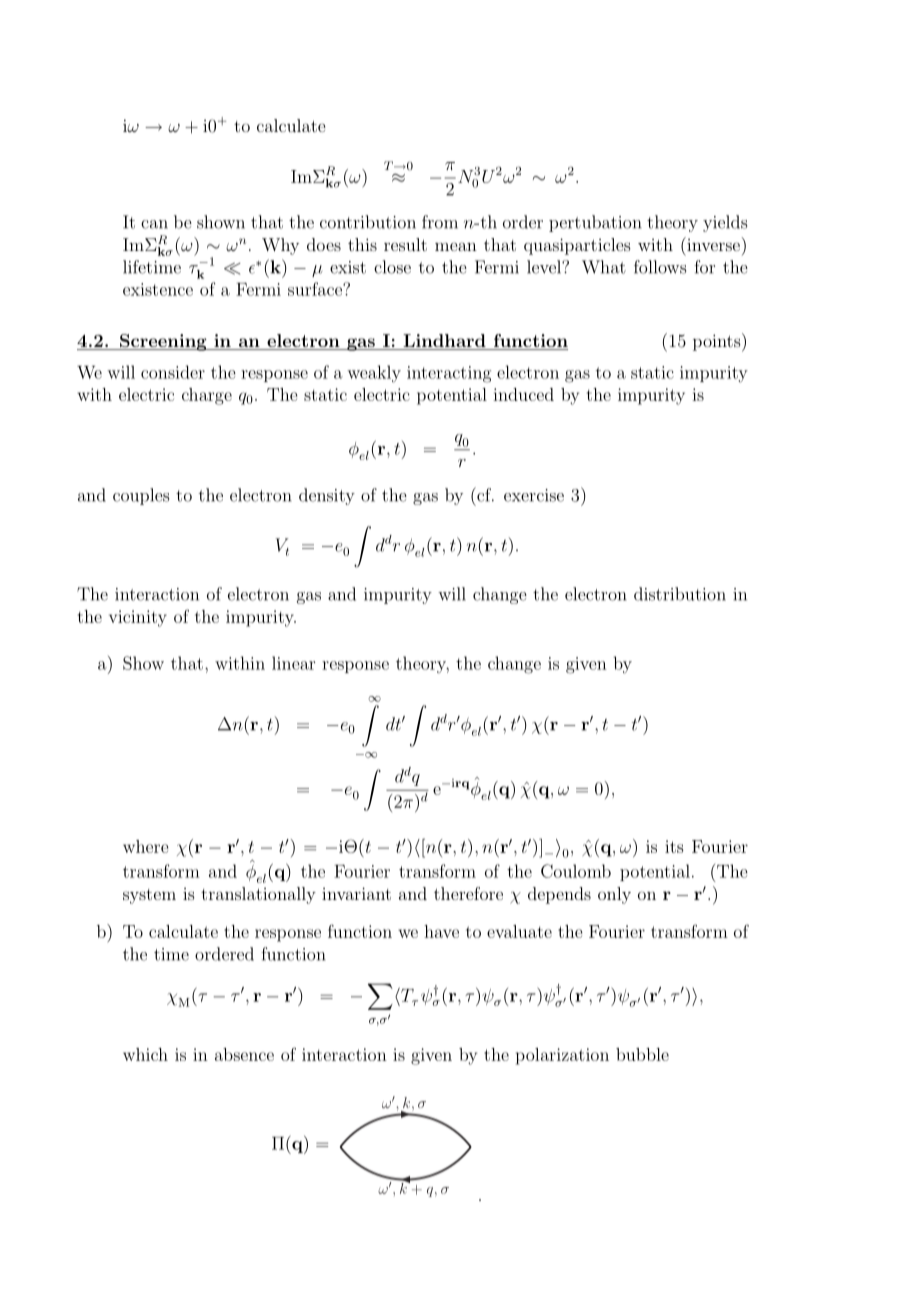 The width and height of the image is (924, 1308). Describe the element at coordinates (456, 246) in the image. I see `mean` at that location.
